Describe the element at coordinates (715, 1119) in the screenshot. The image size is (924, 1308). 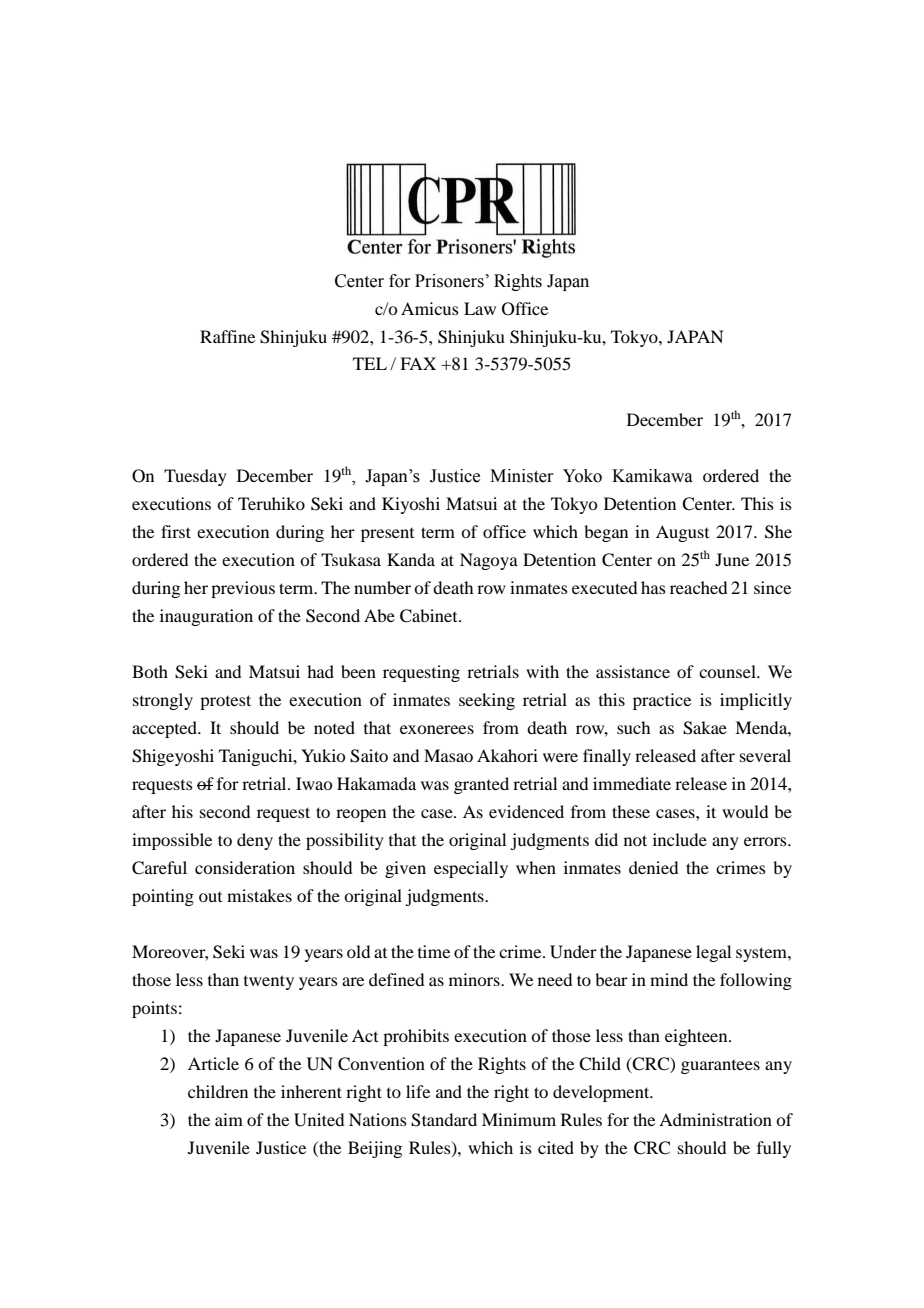
I see `Administration` at that location.
